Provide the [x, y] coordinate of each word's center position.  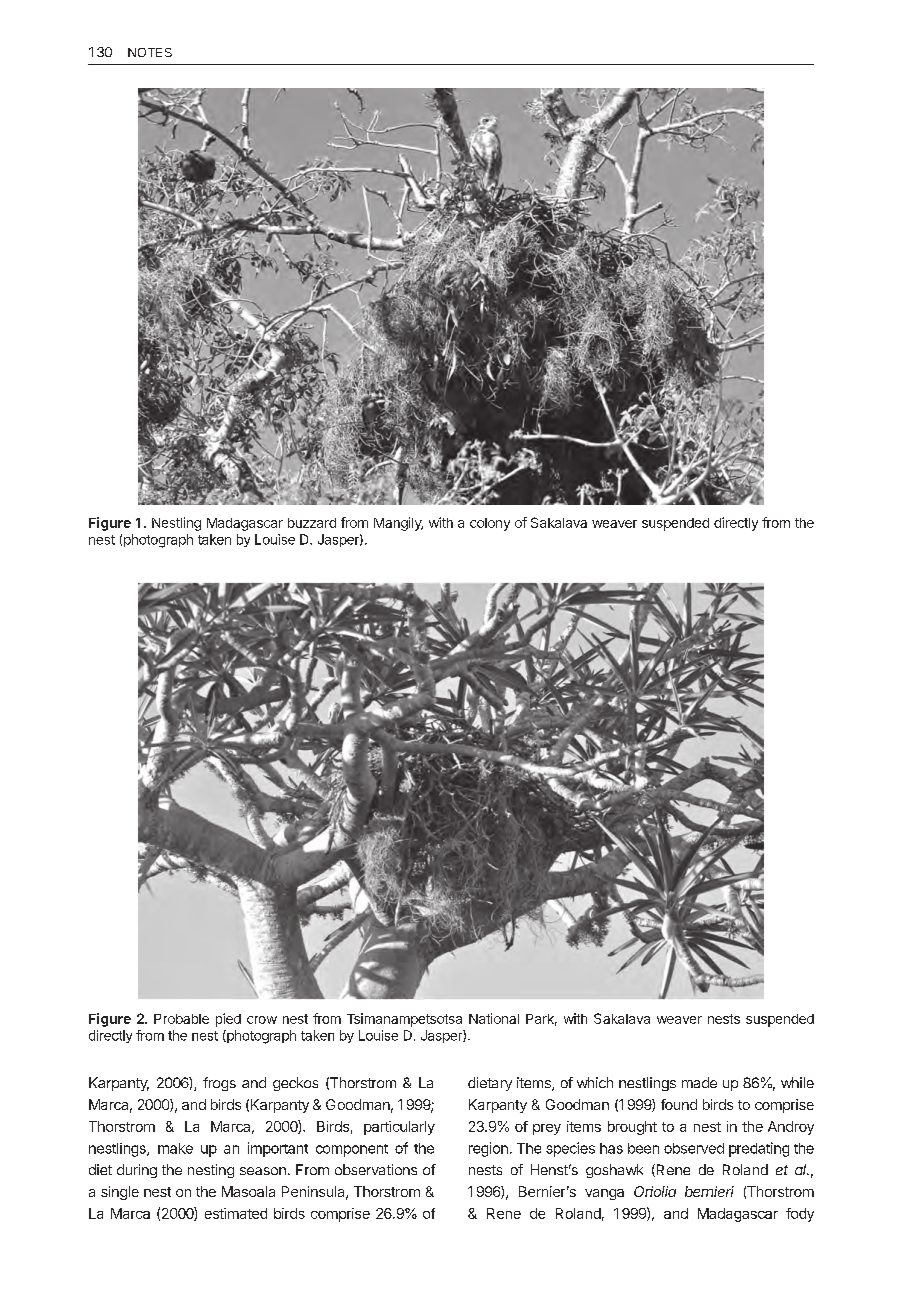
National [494, 1018]
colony [490, 524]
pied [228, 1020]
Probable [181, 1019]
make [175, 1148]
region [488, 1149]
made [699, 1082]
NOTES [150, 52]
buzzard [312, 523]
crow [262, 1020]
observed [694, 1148]
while [797, 1082]
